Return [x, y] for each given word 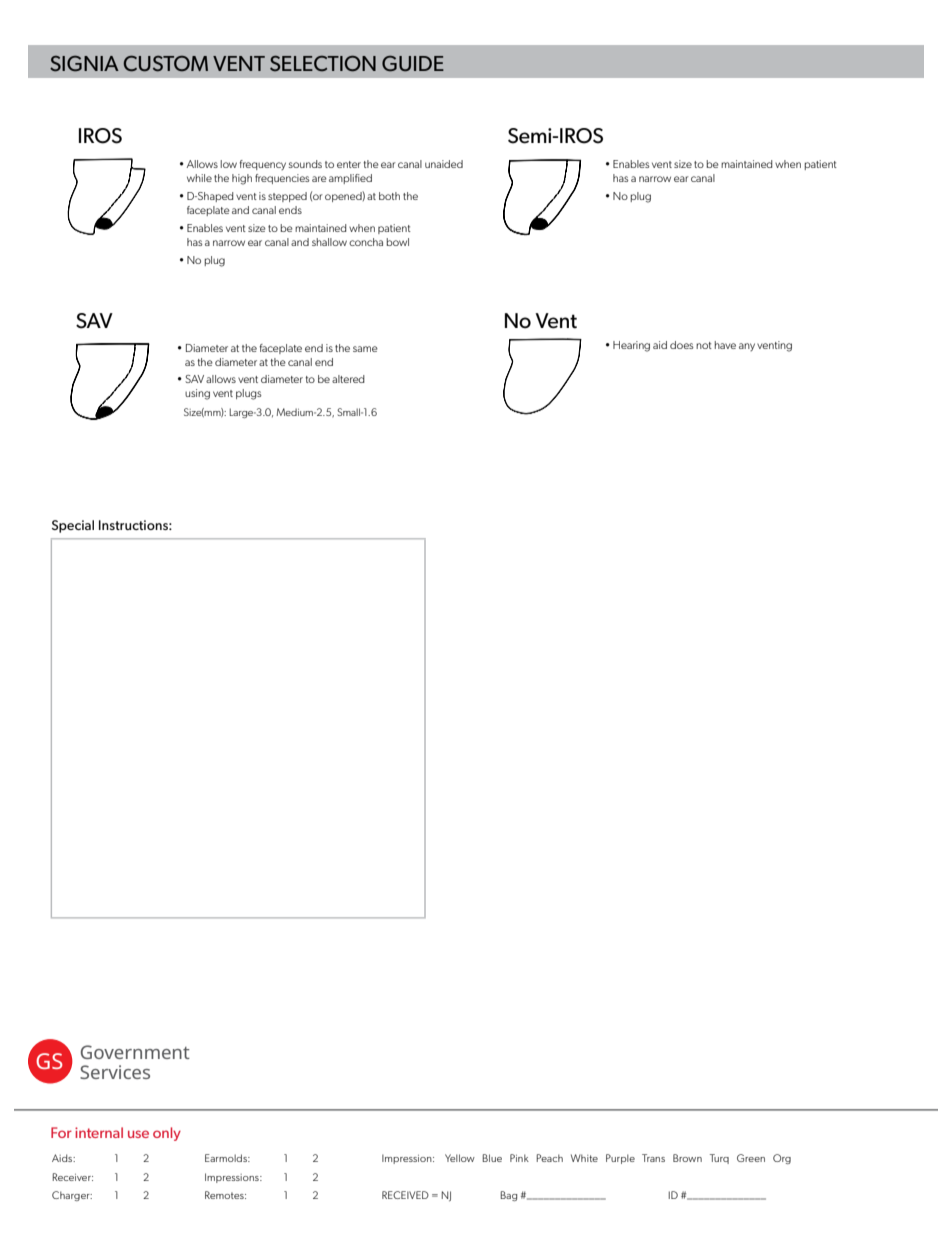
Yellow [460, 1158]
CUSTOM [165, 63]
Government [135, 1052]
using [197, 394]
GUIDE [413, 64]
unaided [444, 164]
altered [348, 379]
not [704, 345]
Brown [687, 1158]
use [138, 1134]
